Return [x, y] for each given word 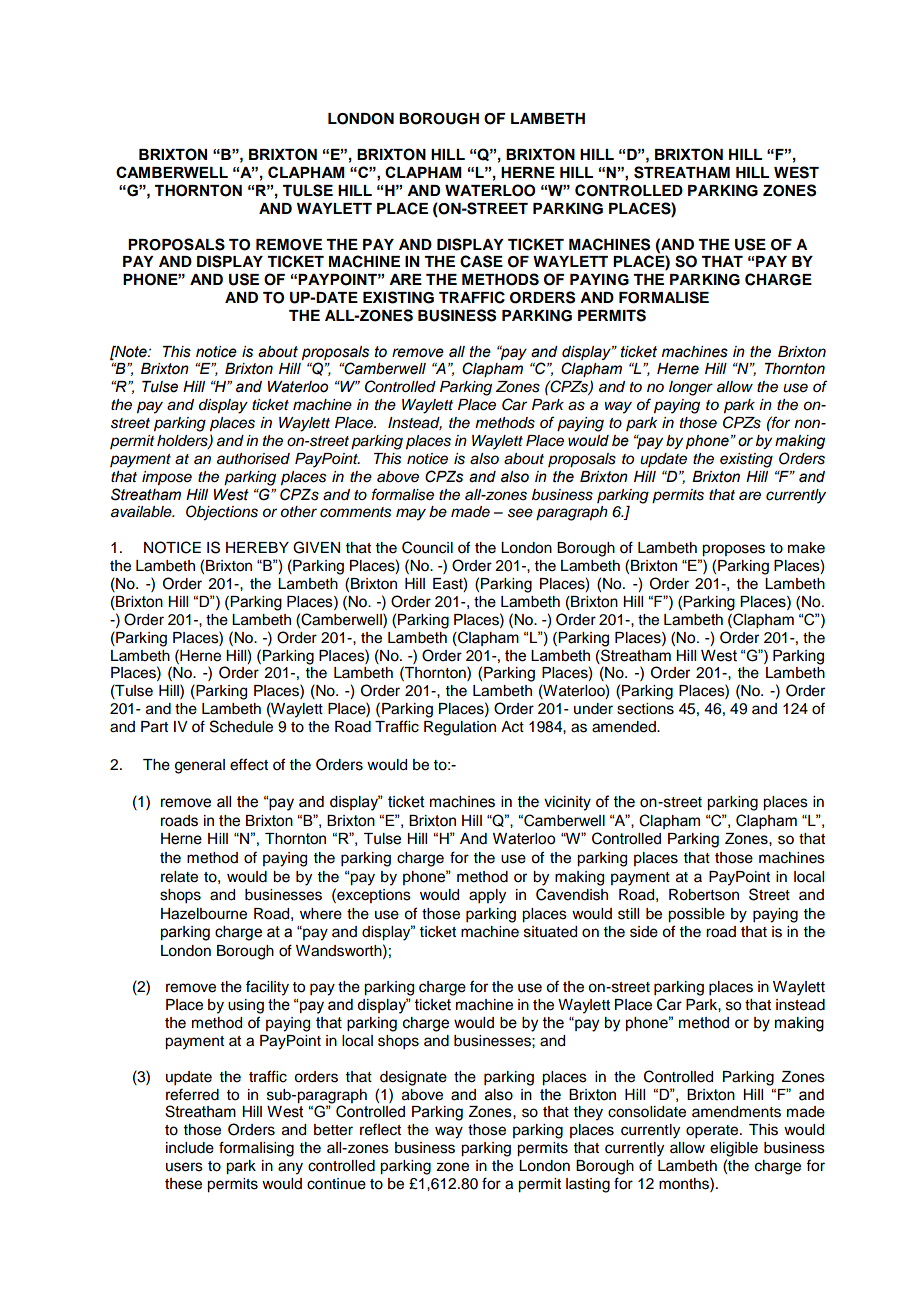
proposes [733, 550]
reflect [380, 1129]
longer [691, 388]
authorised [253, 459]
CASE [481, 261]
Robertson [704, 895]
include [190, 1148]
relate [179, 877]
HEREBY [257, 547]
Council [427, 547]
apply [487, 896]
